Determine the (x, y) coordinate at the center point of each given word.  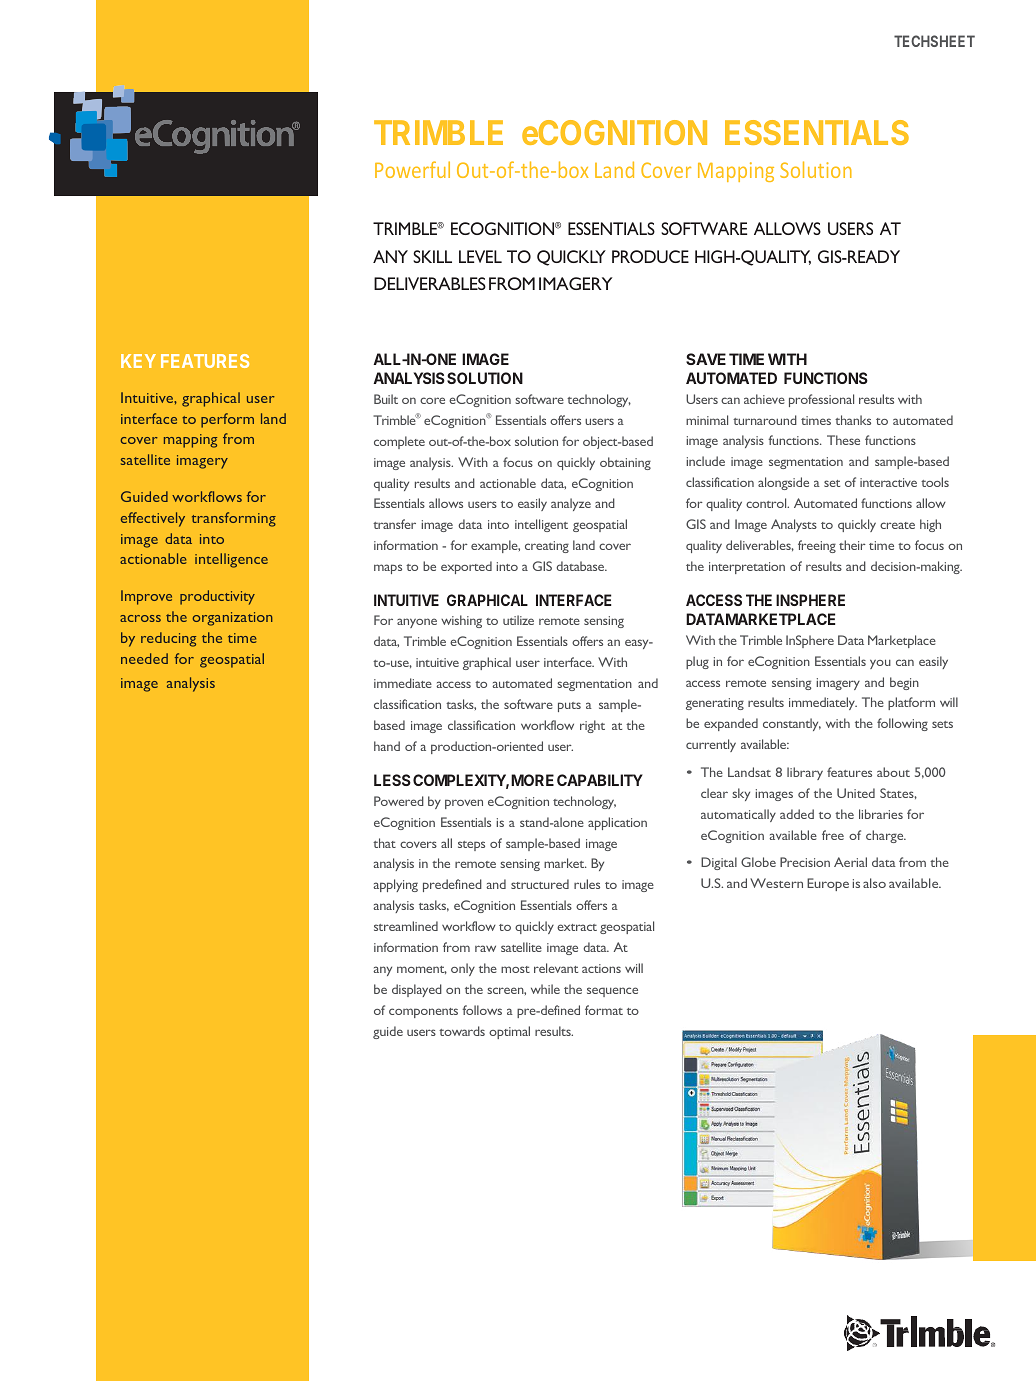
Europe (828, 884)
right (592, 726)
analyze (571, 504)
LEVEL (480, 256)
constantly (792, 724)
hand (387, 746)
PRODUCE (650, 256)
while (545, 989)
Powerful (412, 169)
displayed (417, 990)
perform (227, 420)
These (843, 440)
